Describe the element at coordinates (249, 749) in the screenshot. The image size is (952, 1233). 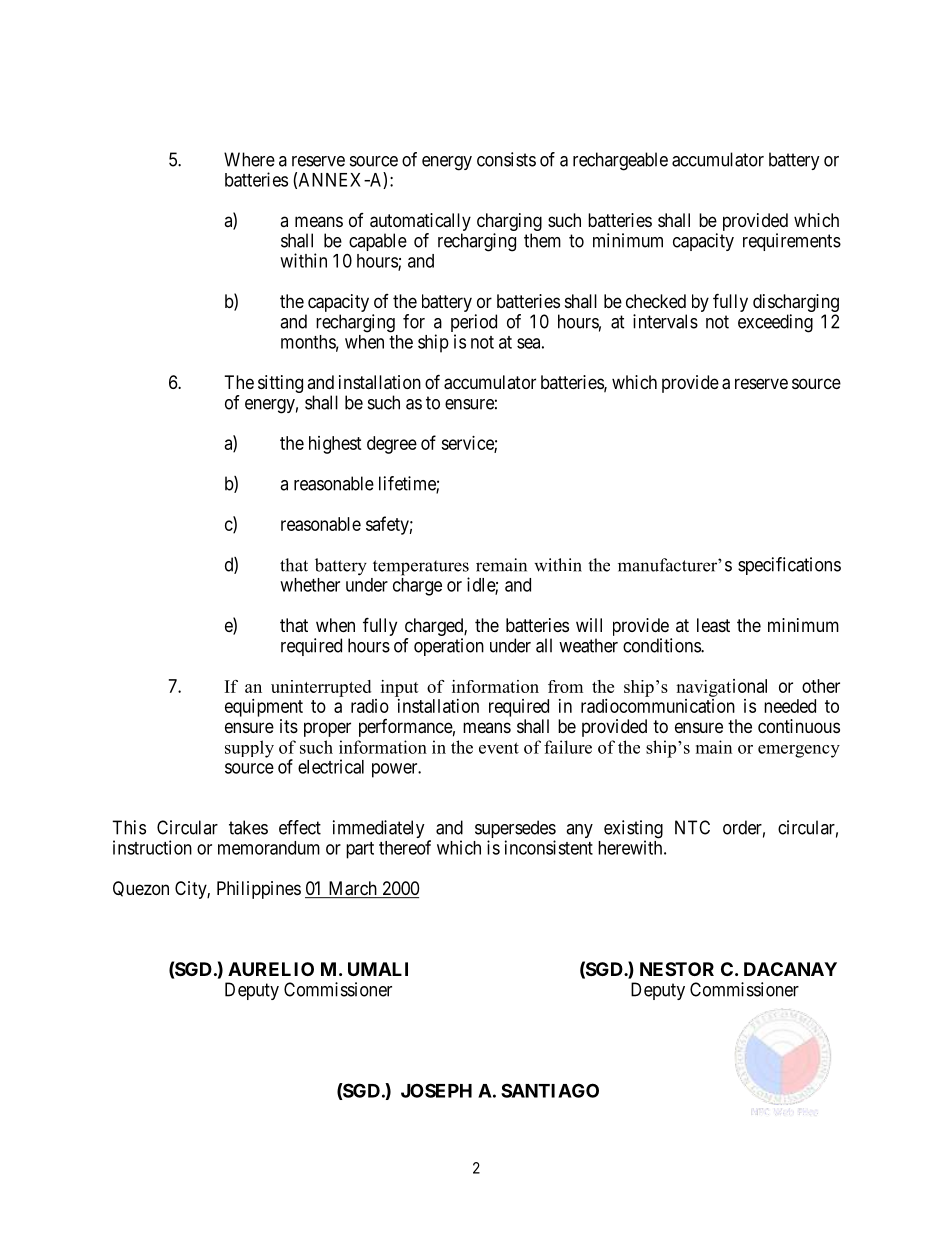
I see `supply` at that location.
